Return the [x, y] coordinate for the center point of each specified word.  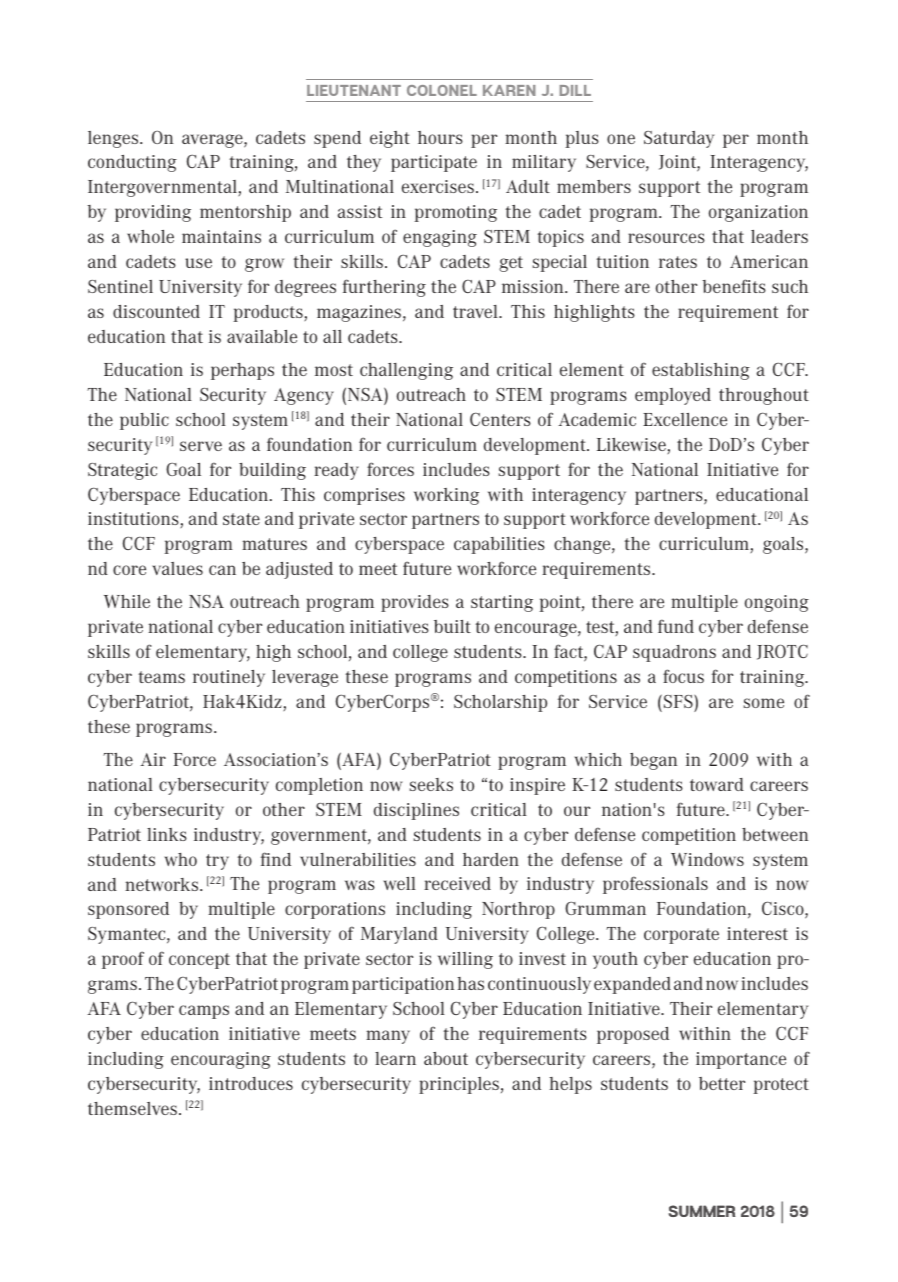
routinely [229, 678]
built [452, 626]
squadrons [674, 653]
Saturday [679, 139]
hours [440, 137]
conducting [132, 163]
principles [459, 1085]
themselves [132, 1108]
